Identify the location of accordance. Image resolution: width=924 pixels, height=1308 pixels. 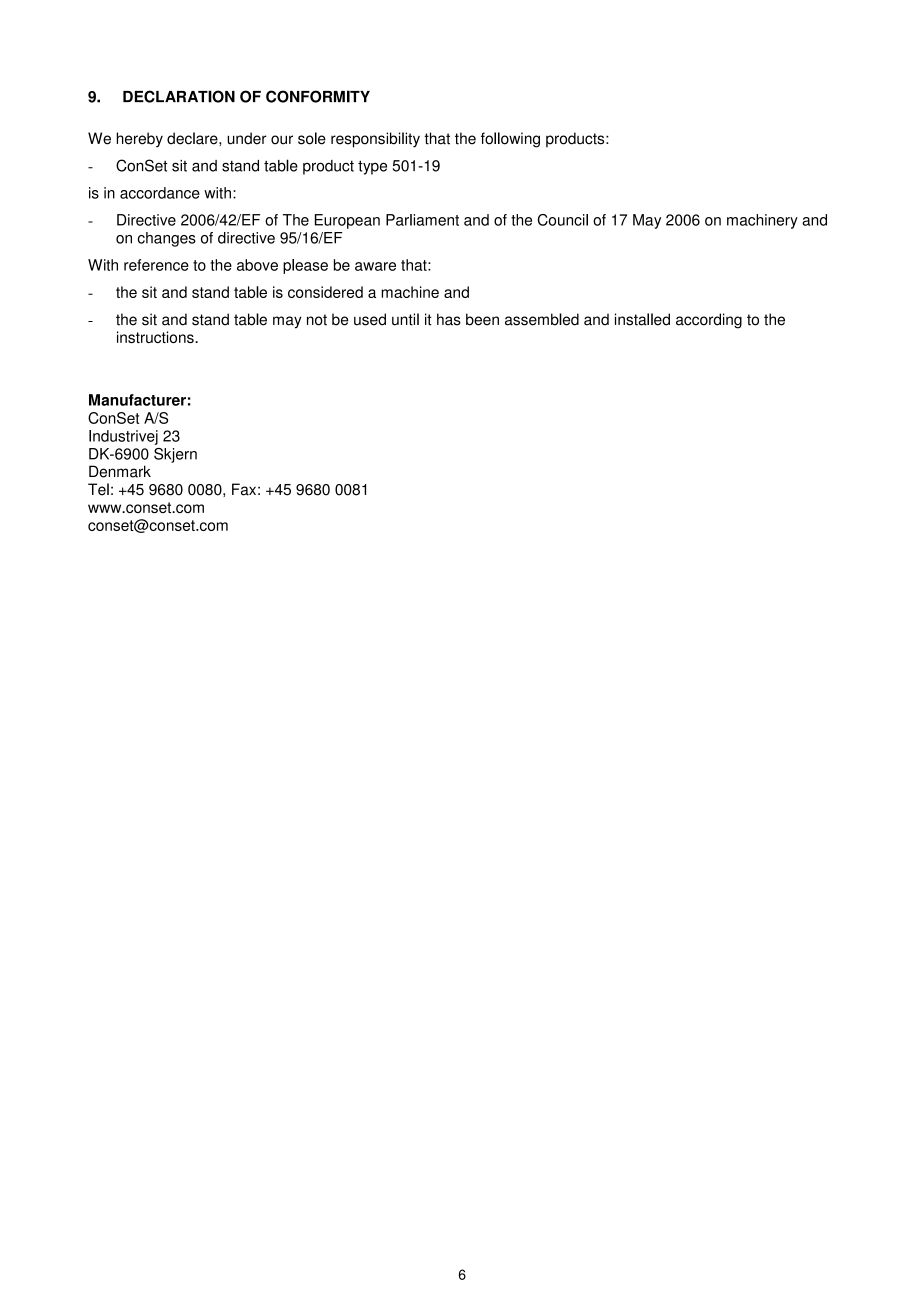
(160, 193).
